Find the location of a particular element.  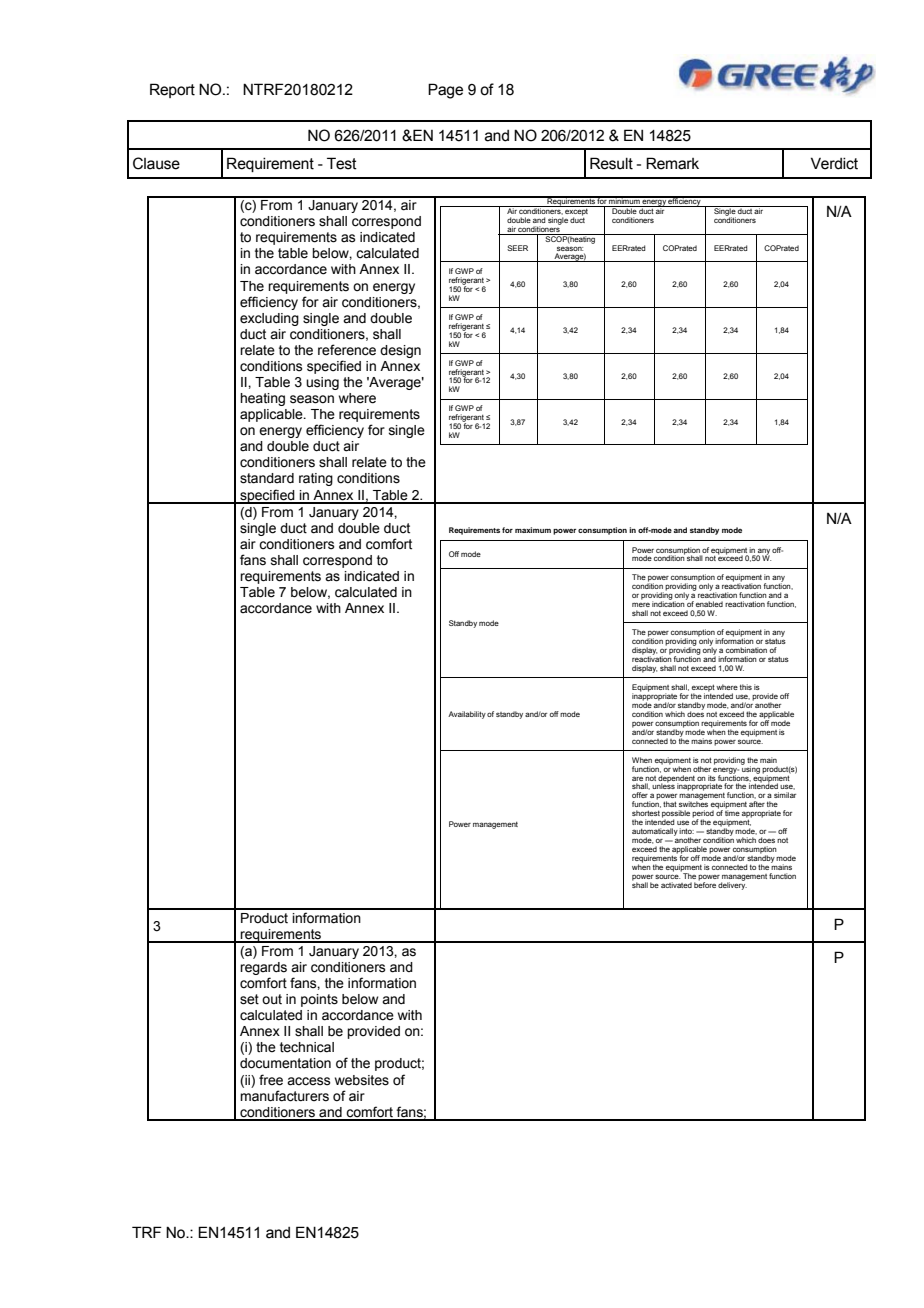

Remark is located at coordinates (672, 163).
